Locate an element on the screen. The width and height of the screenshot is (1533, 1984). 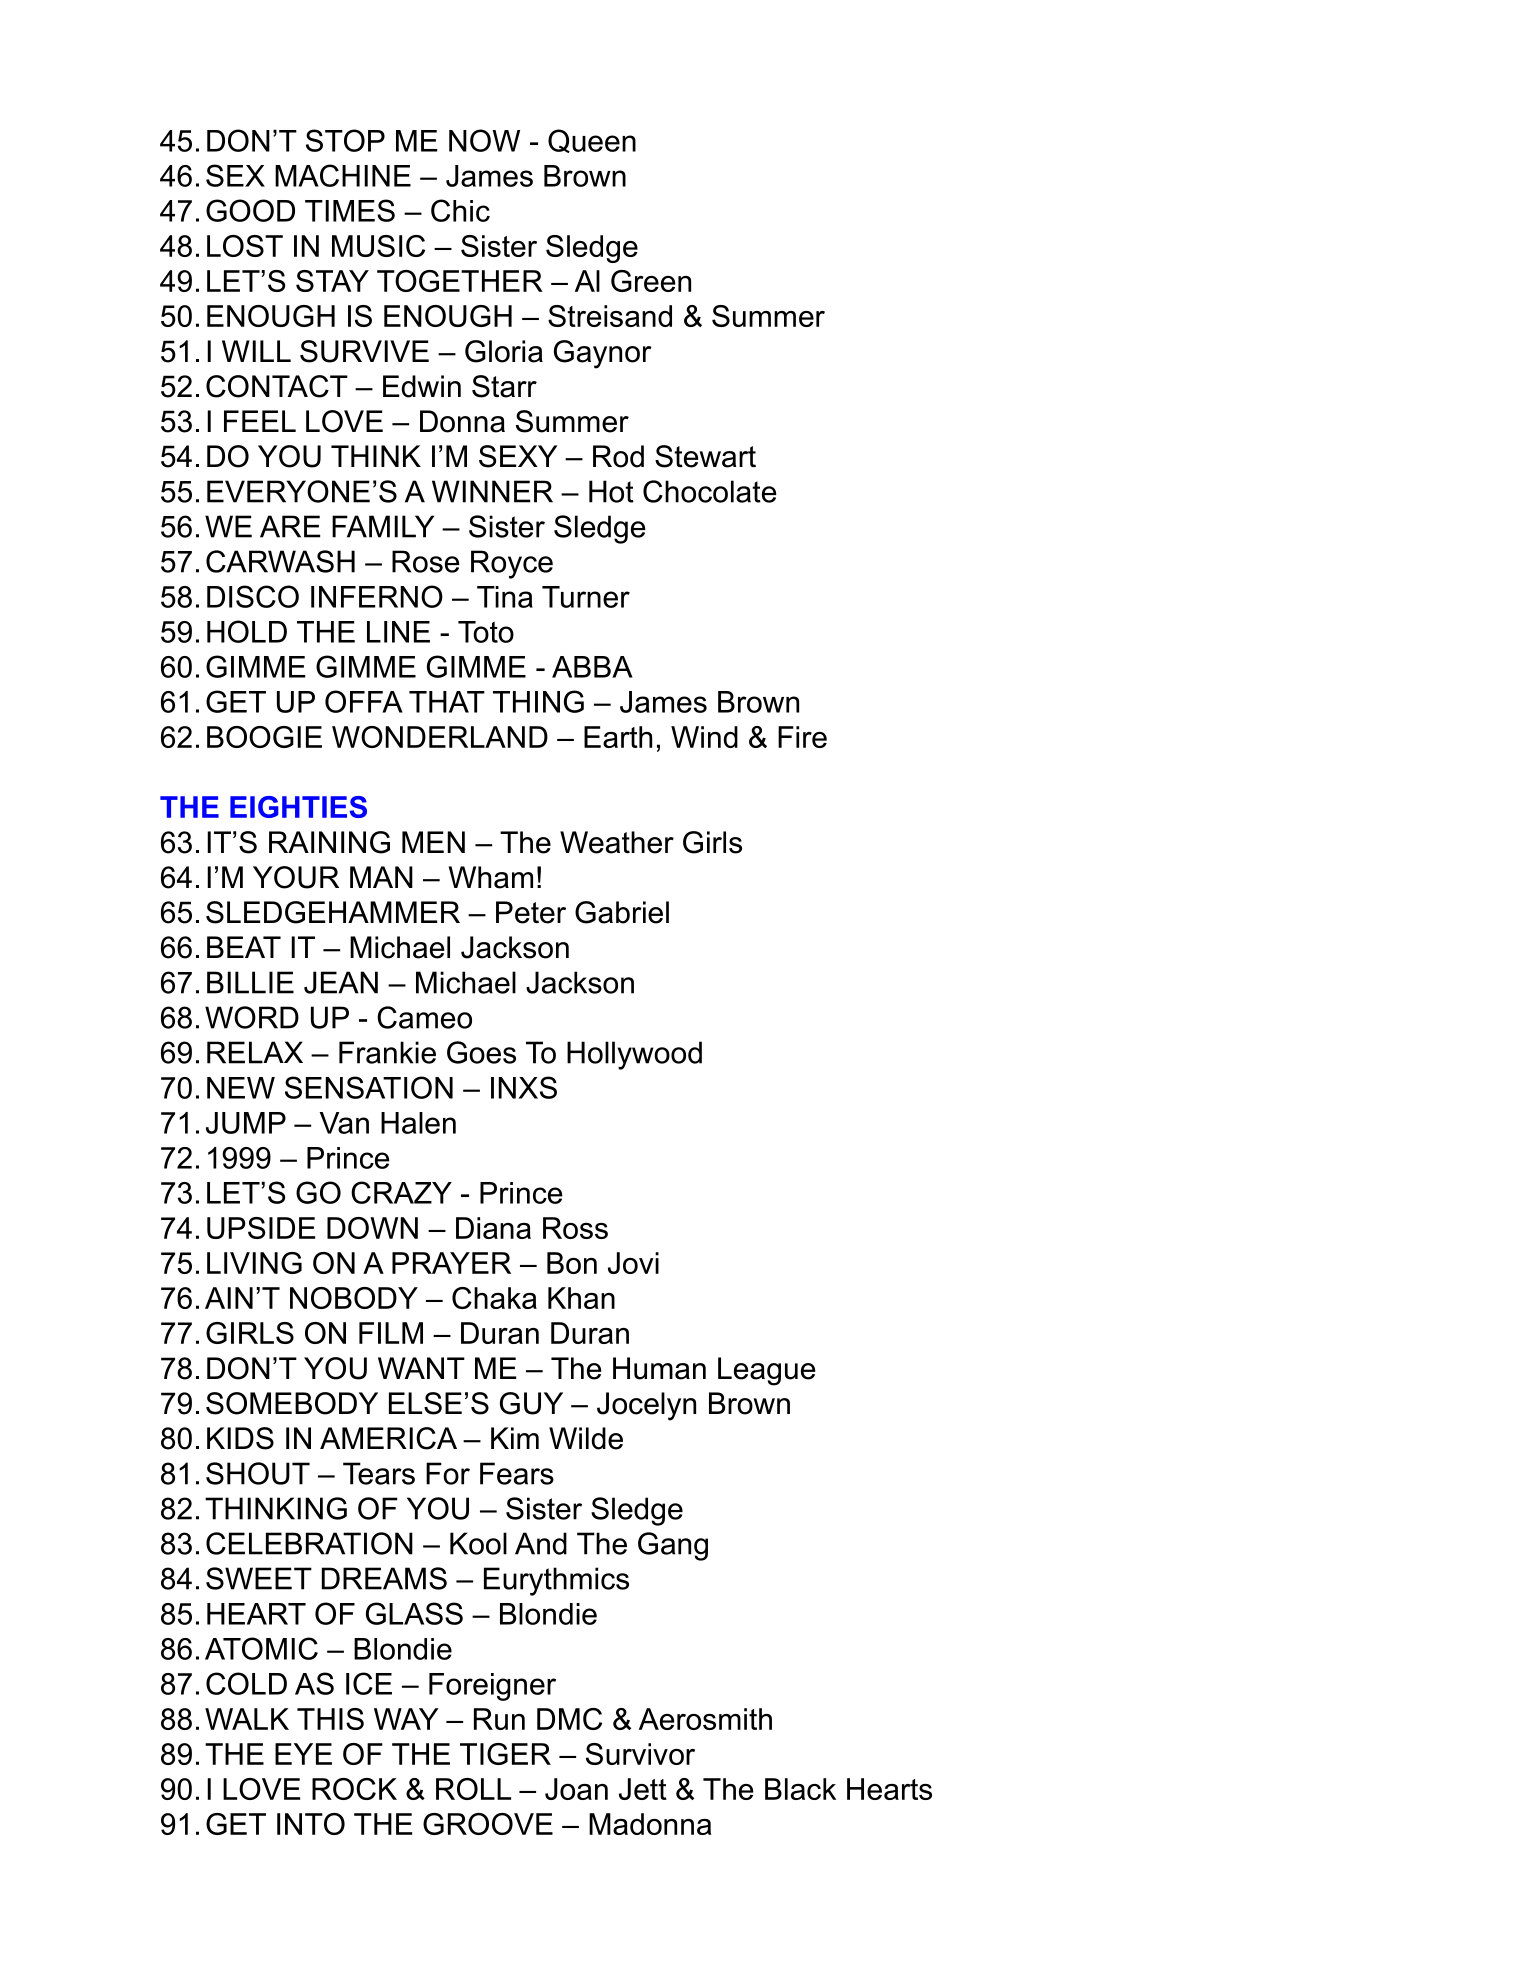
Hollywood is located at coordinates (634, 1055).
